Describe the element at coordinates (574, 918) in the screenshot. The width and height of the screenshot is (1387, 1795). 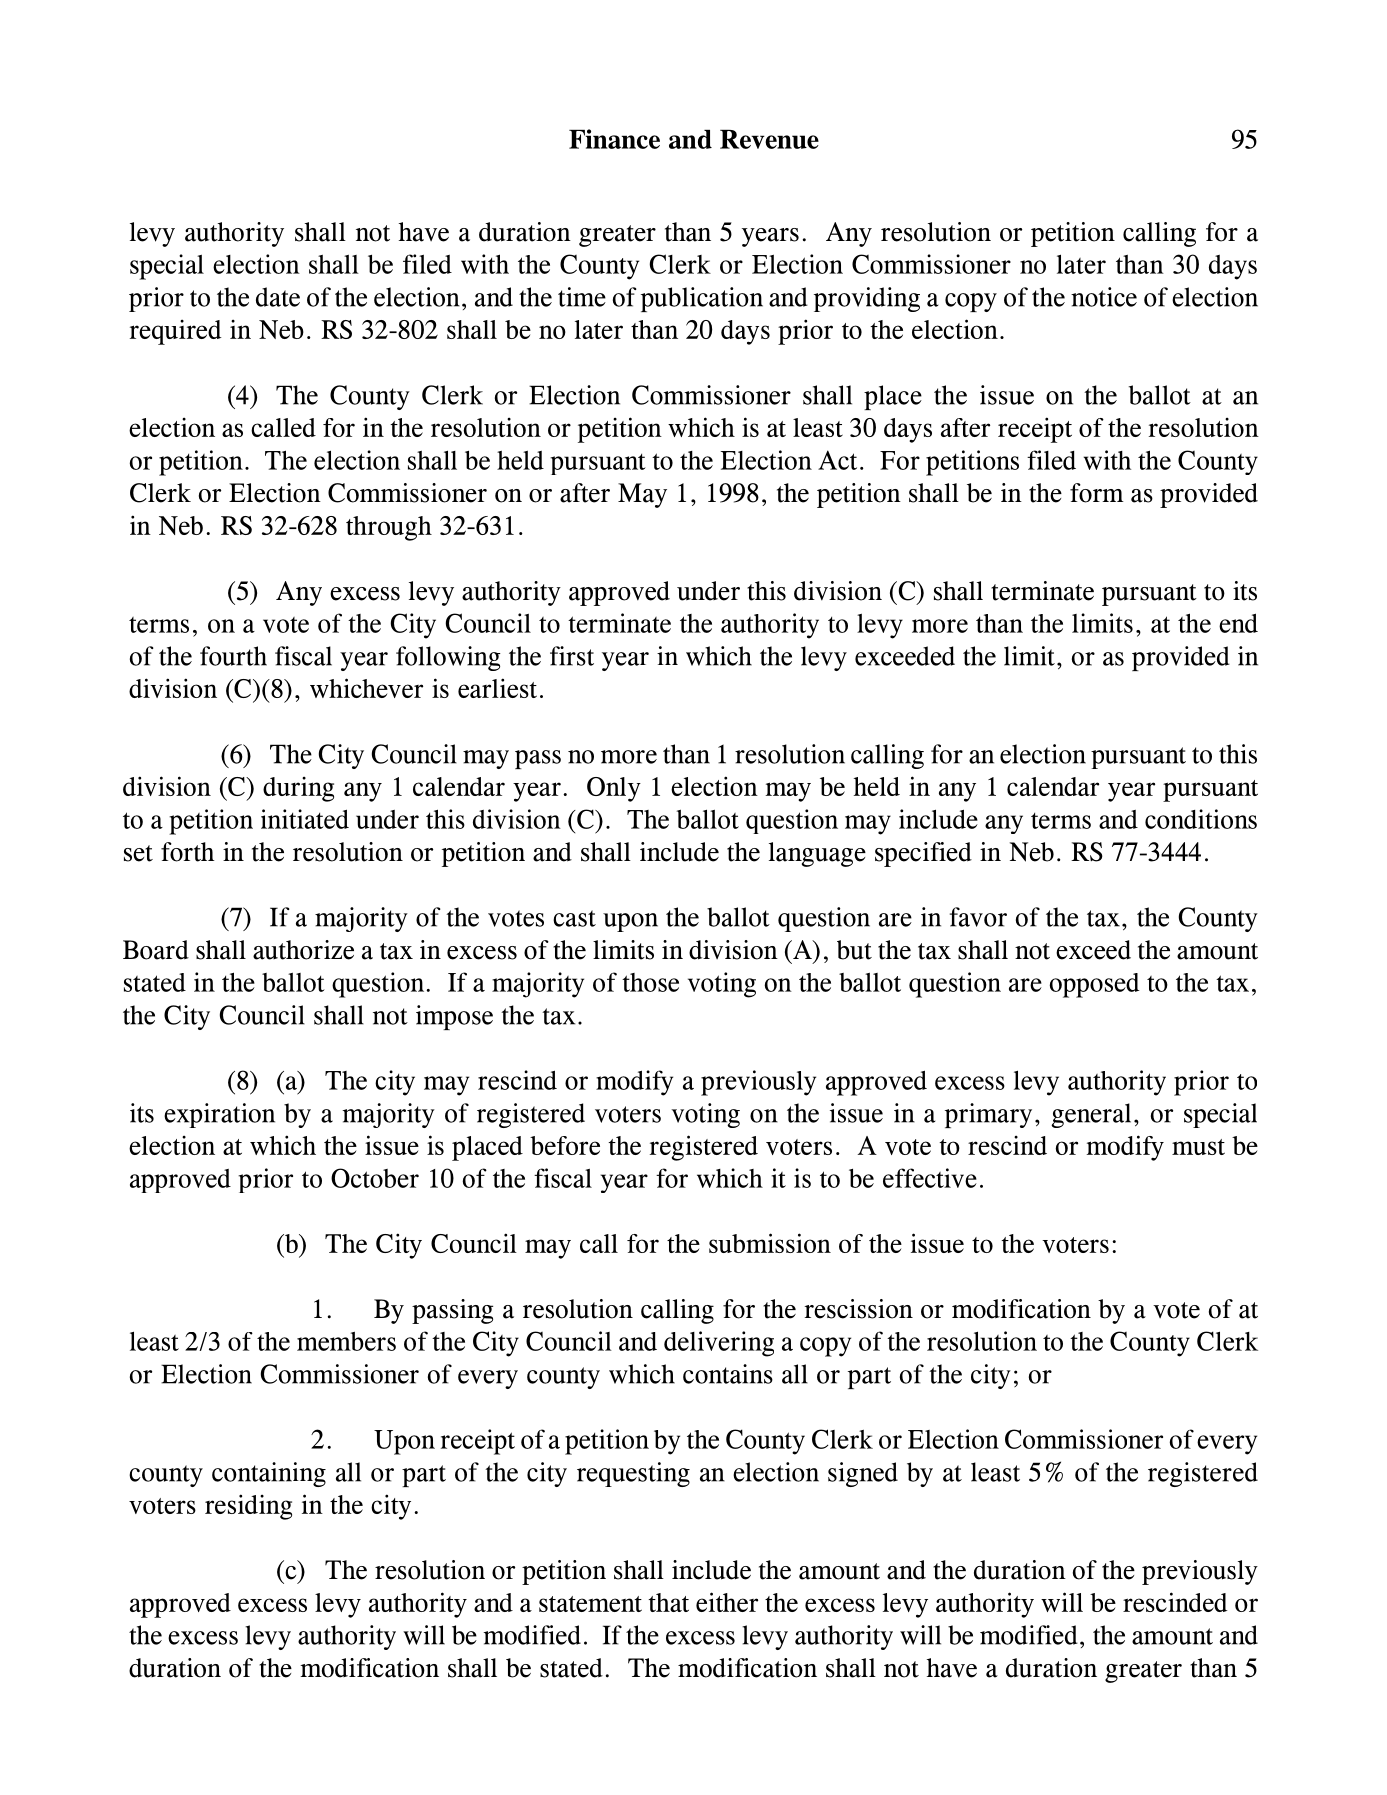
I see `cast` at that location.
